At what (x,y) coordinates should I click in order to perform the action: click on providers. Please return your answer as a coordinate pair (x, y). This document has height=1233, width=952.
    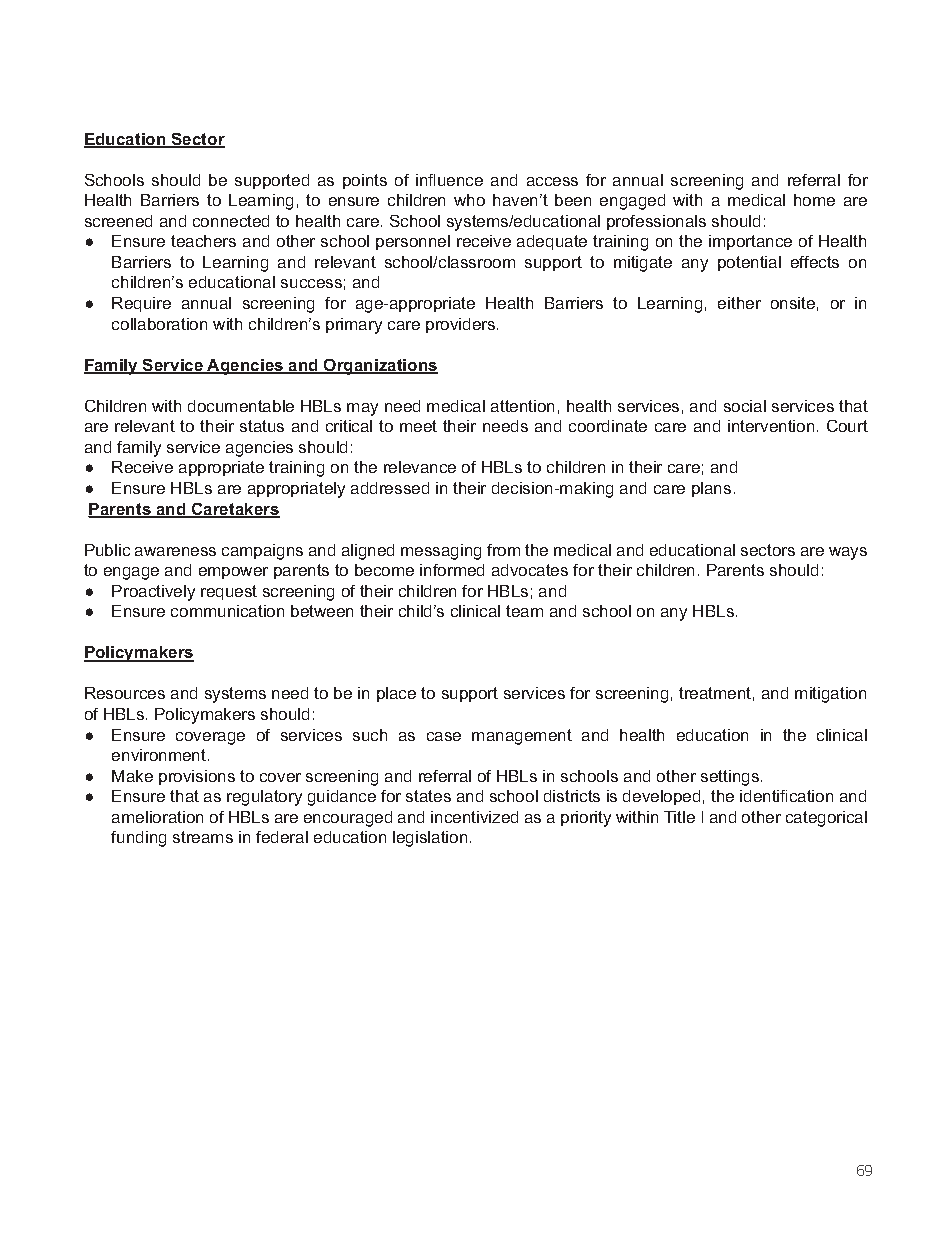
    Looking at the image, I should click on (462, 325).
